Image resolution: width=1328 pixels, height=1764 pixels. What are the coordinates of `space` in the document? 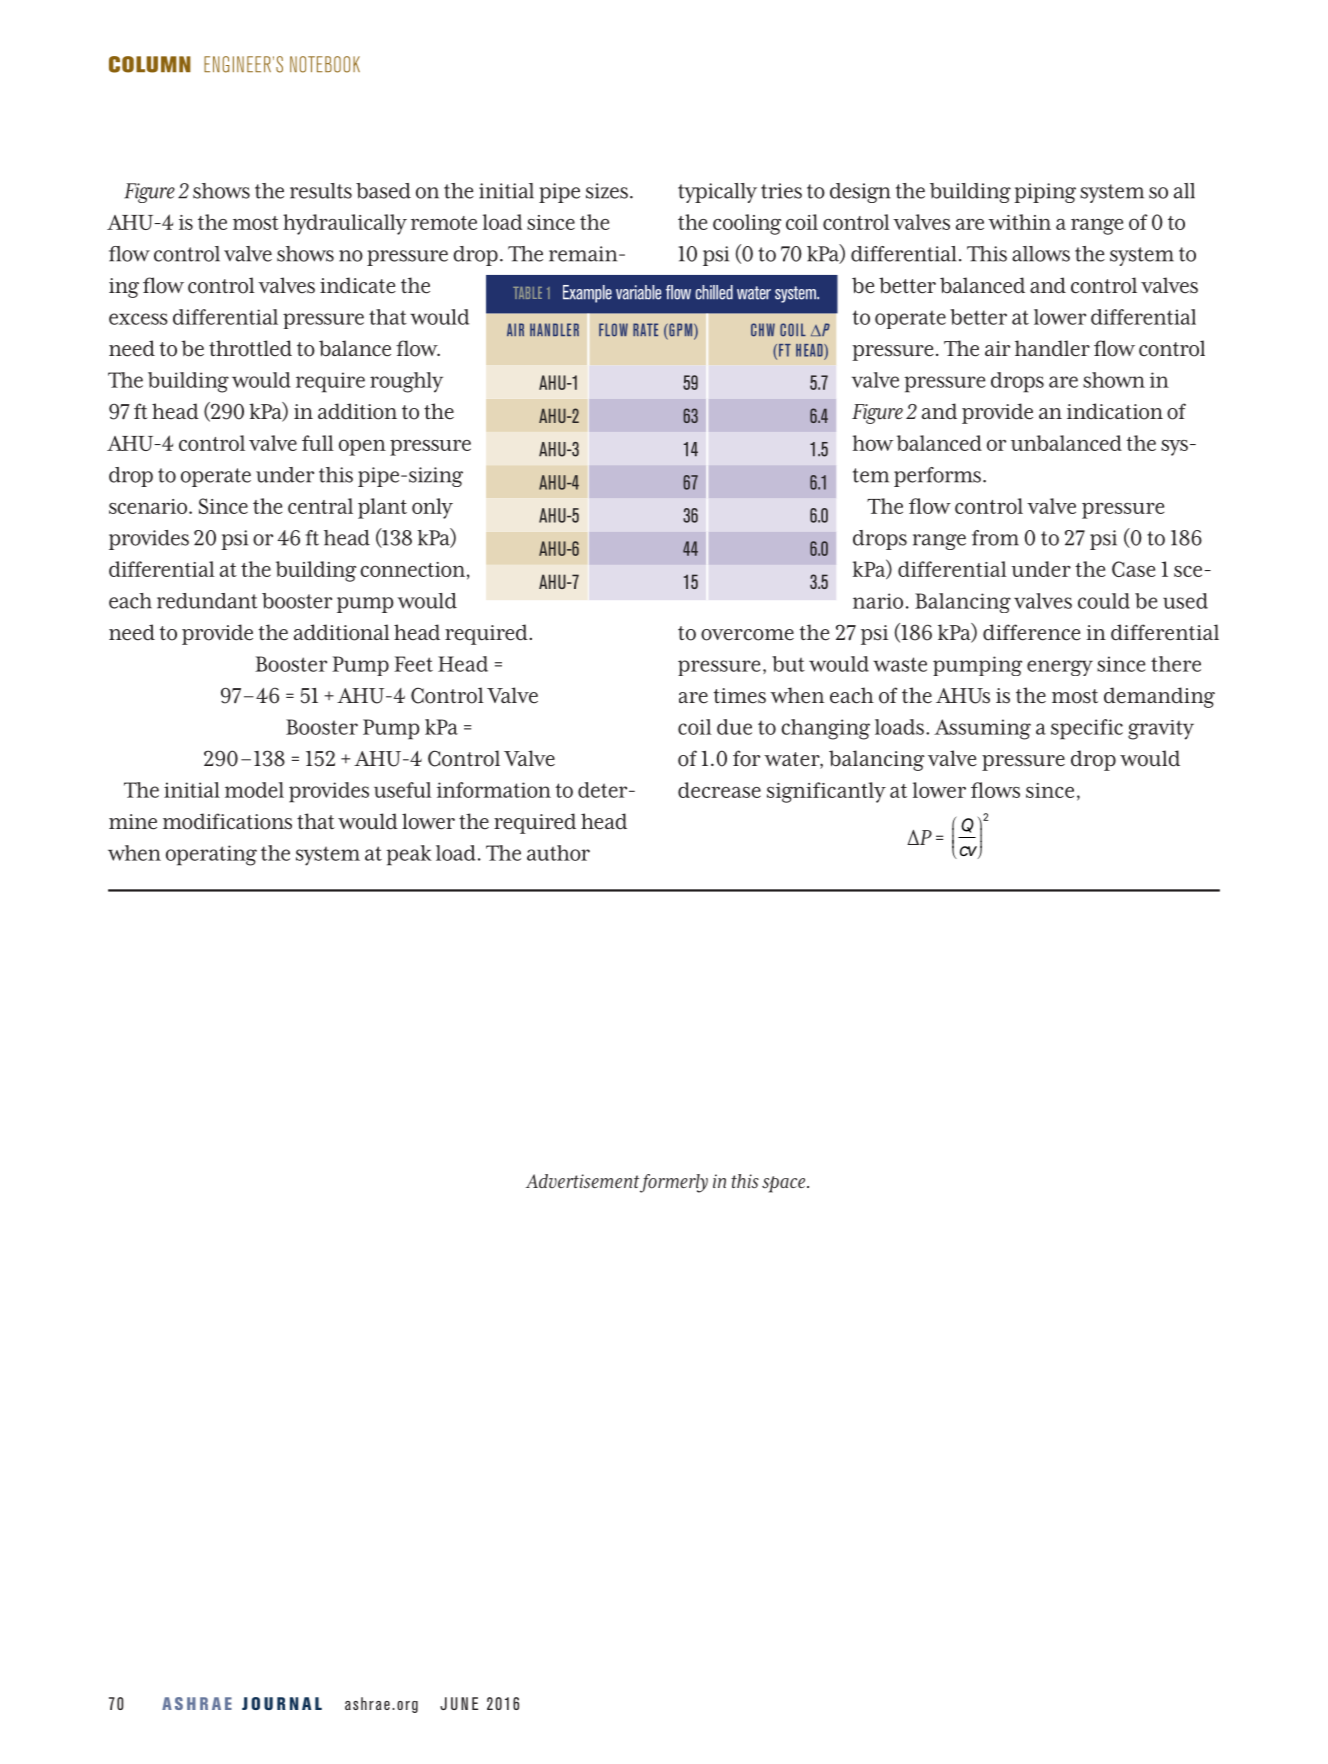 It's located at (785, 1184).
